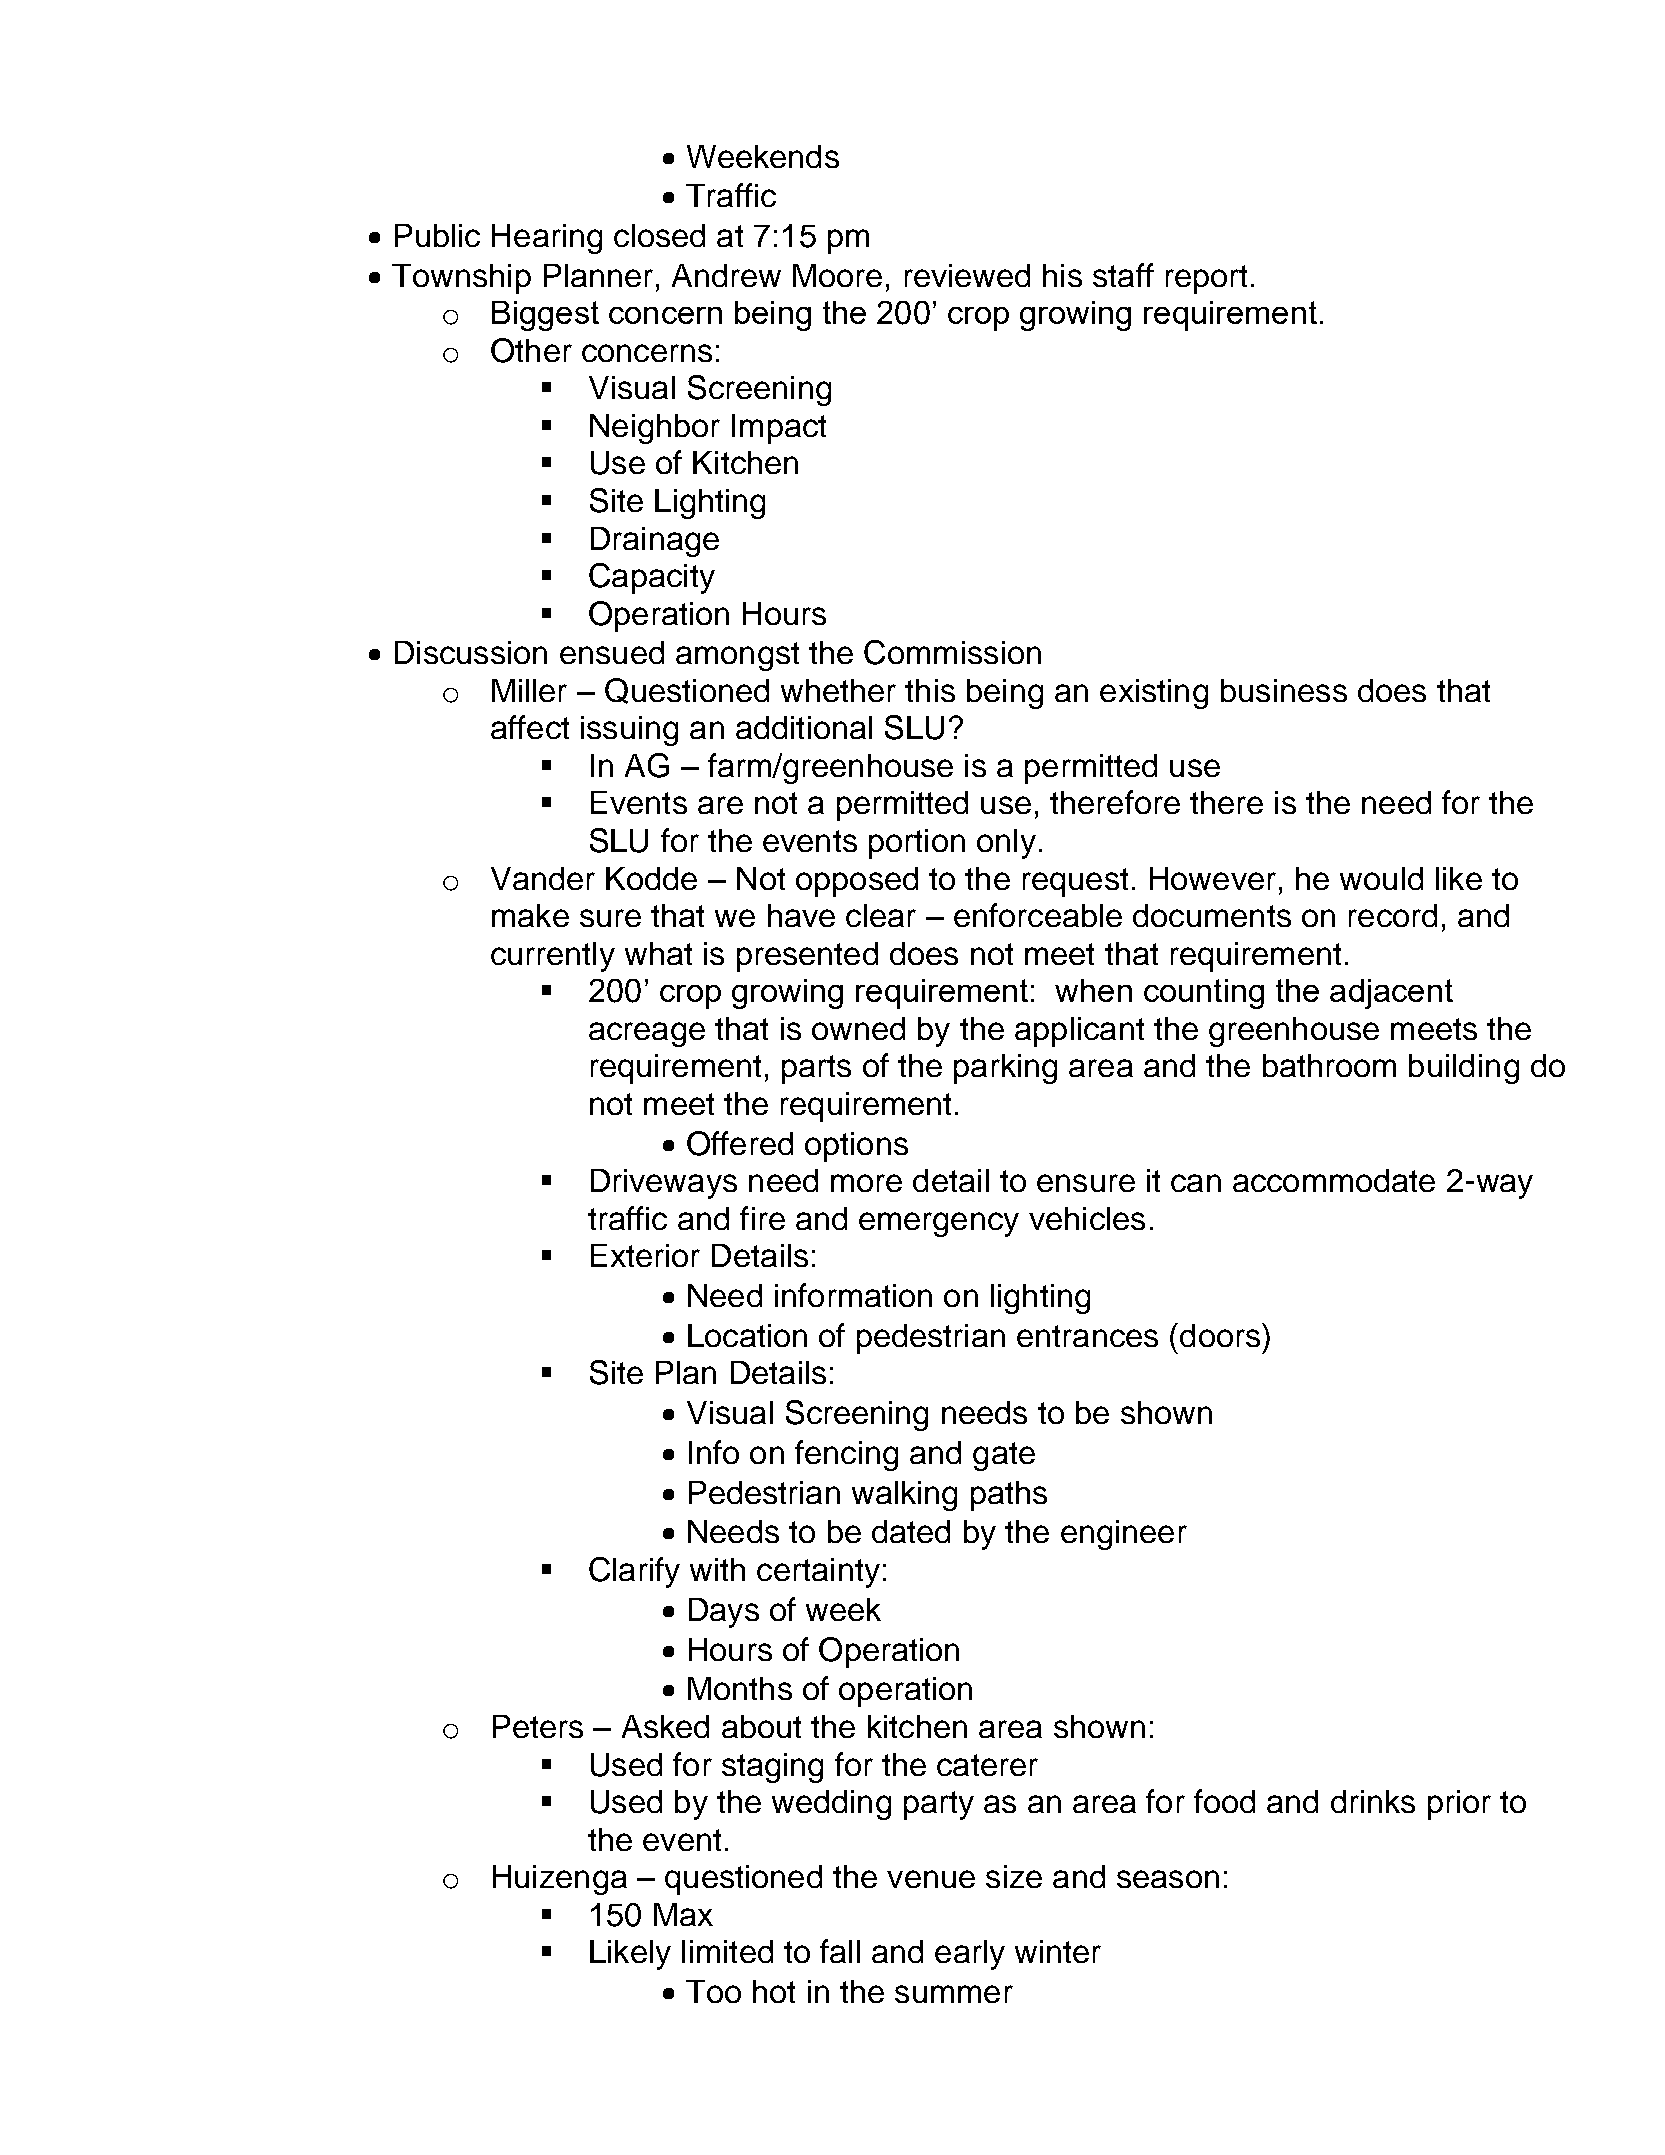  Describe the element at coordinates (1329, 1065) in the screenshot. I see `bathroom` at that location.
